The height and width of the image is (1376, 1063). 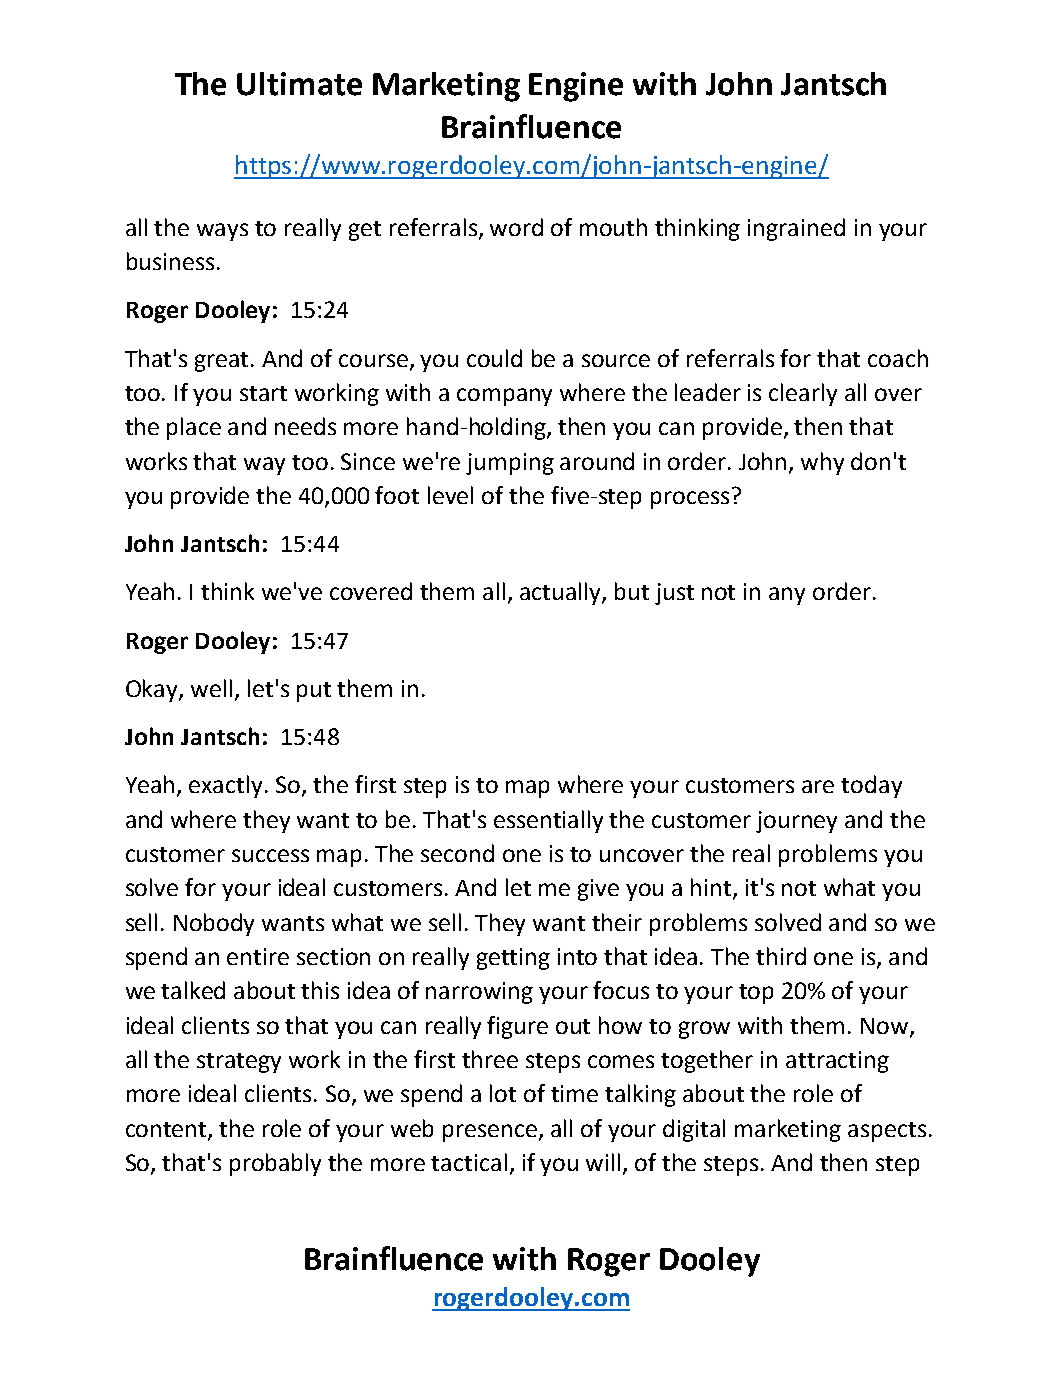 What do you see at coordinates (211, 688) in the image?
I see `well` at bounding box center [211, 688].
